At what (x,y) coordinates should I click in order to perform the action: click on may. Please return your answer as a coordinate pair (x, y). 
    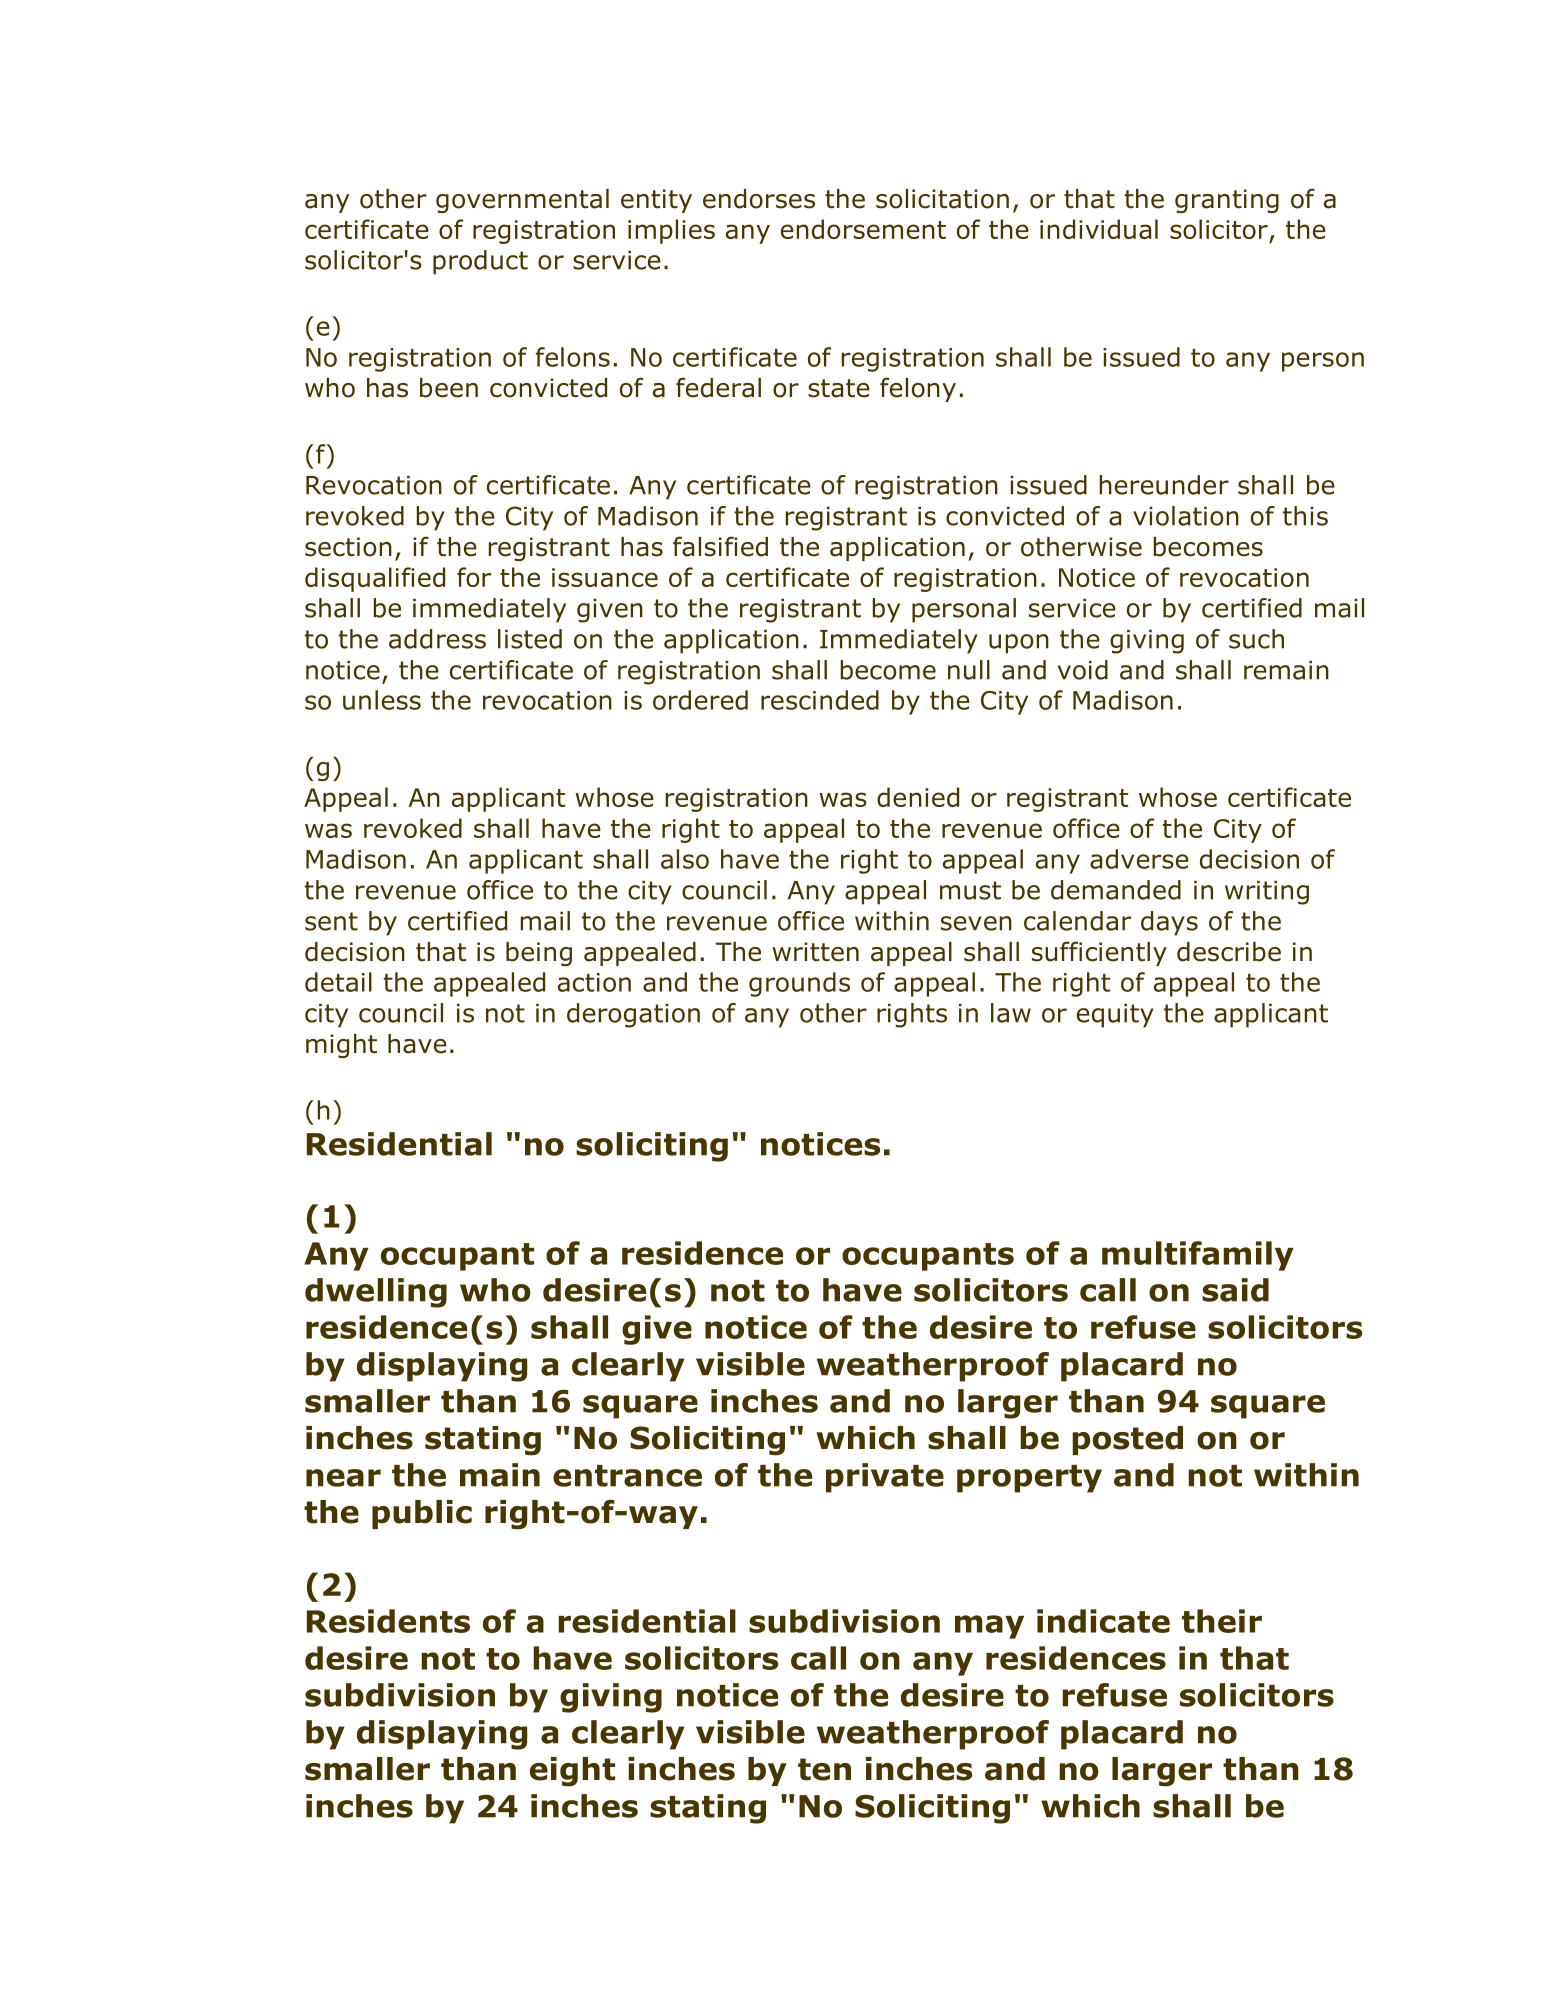
    Looking at the image, I should click on (989, 1627).
